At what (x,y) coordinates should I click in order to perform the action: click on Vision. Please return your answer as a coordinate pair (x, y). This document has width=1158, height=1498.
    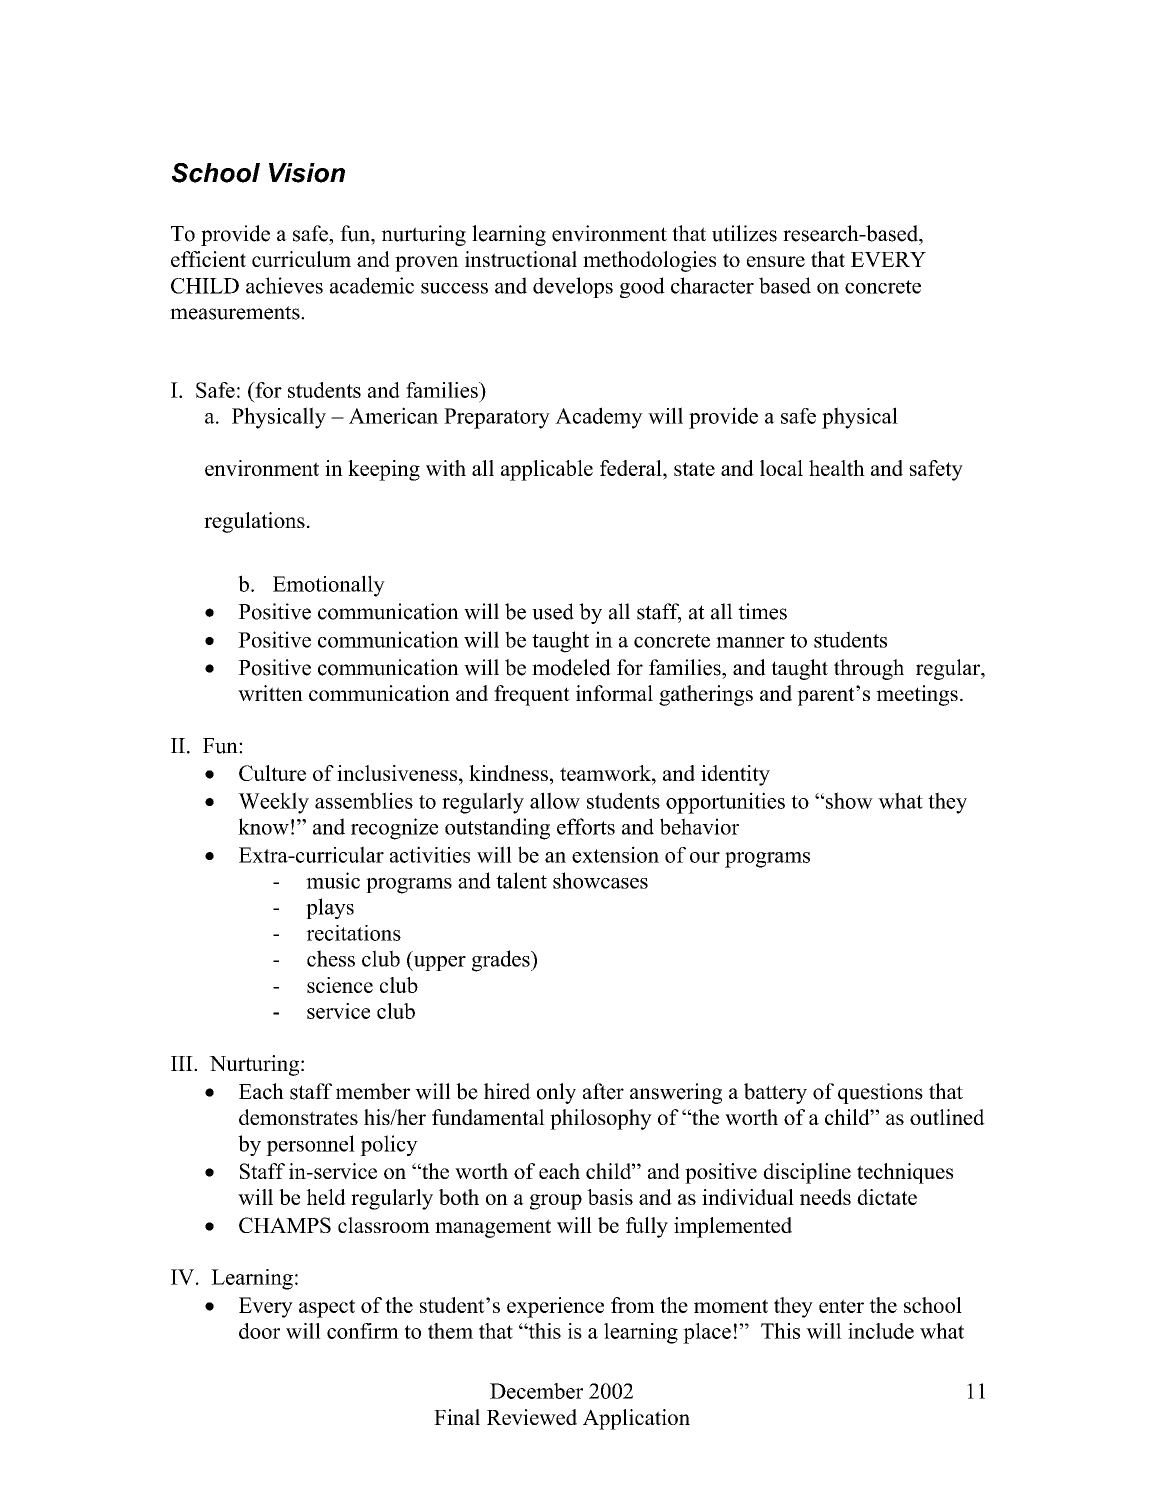
    Looking at the image, I should click on (307, 173).
